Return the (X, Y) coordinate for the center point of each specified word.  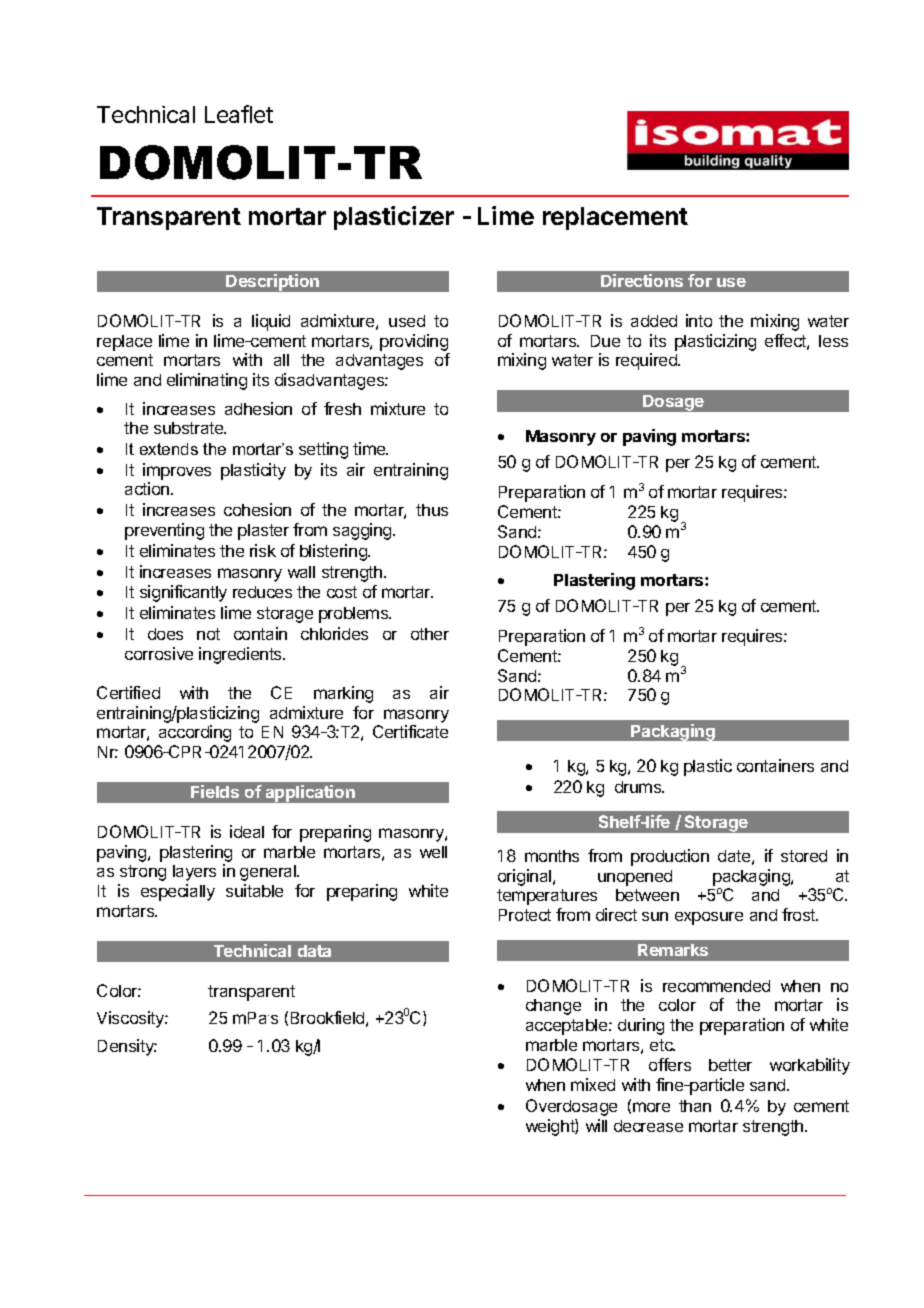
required (647, 361)
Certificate (410, 731)
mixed (593, 1084)
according (195, 733)
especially (178, 892)
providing (414, 342)
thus (432, 510)
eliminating (207, 381)
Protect (525, 915)
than (695, 1106)
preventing (164, 531)
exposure (709, 918)
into (699, 320)
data (314, 951)
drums (639, 787)
